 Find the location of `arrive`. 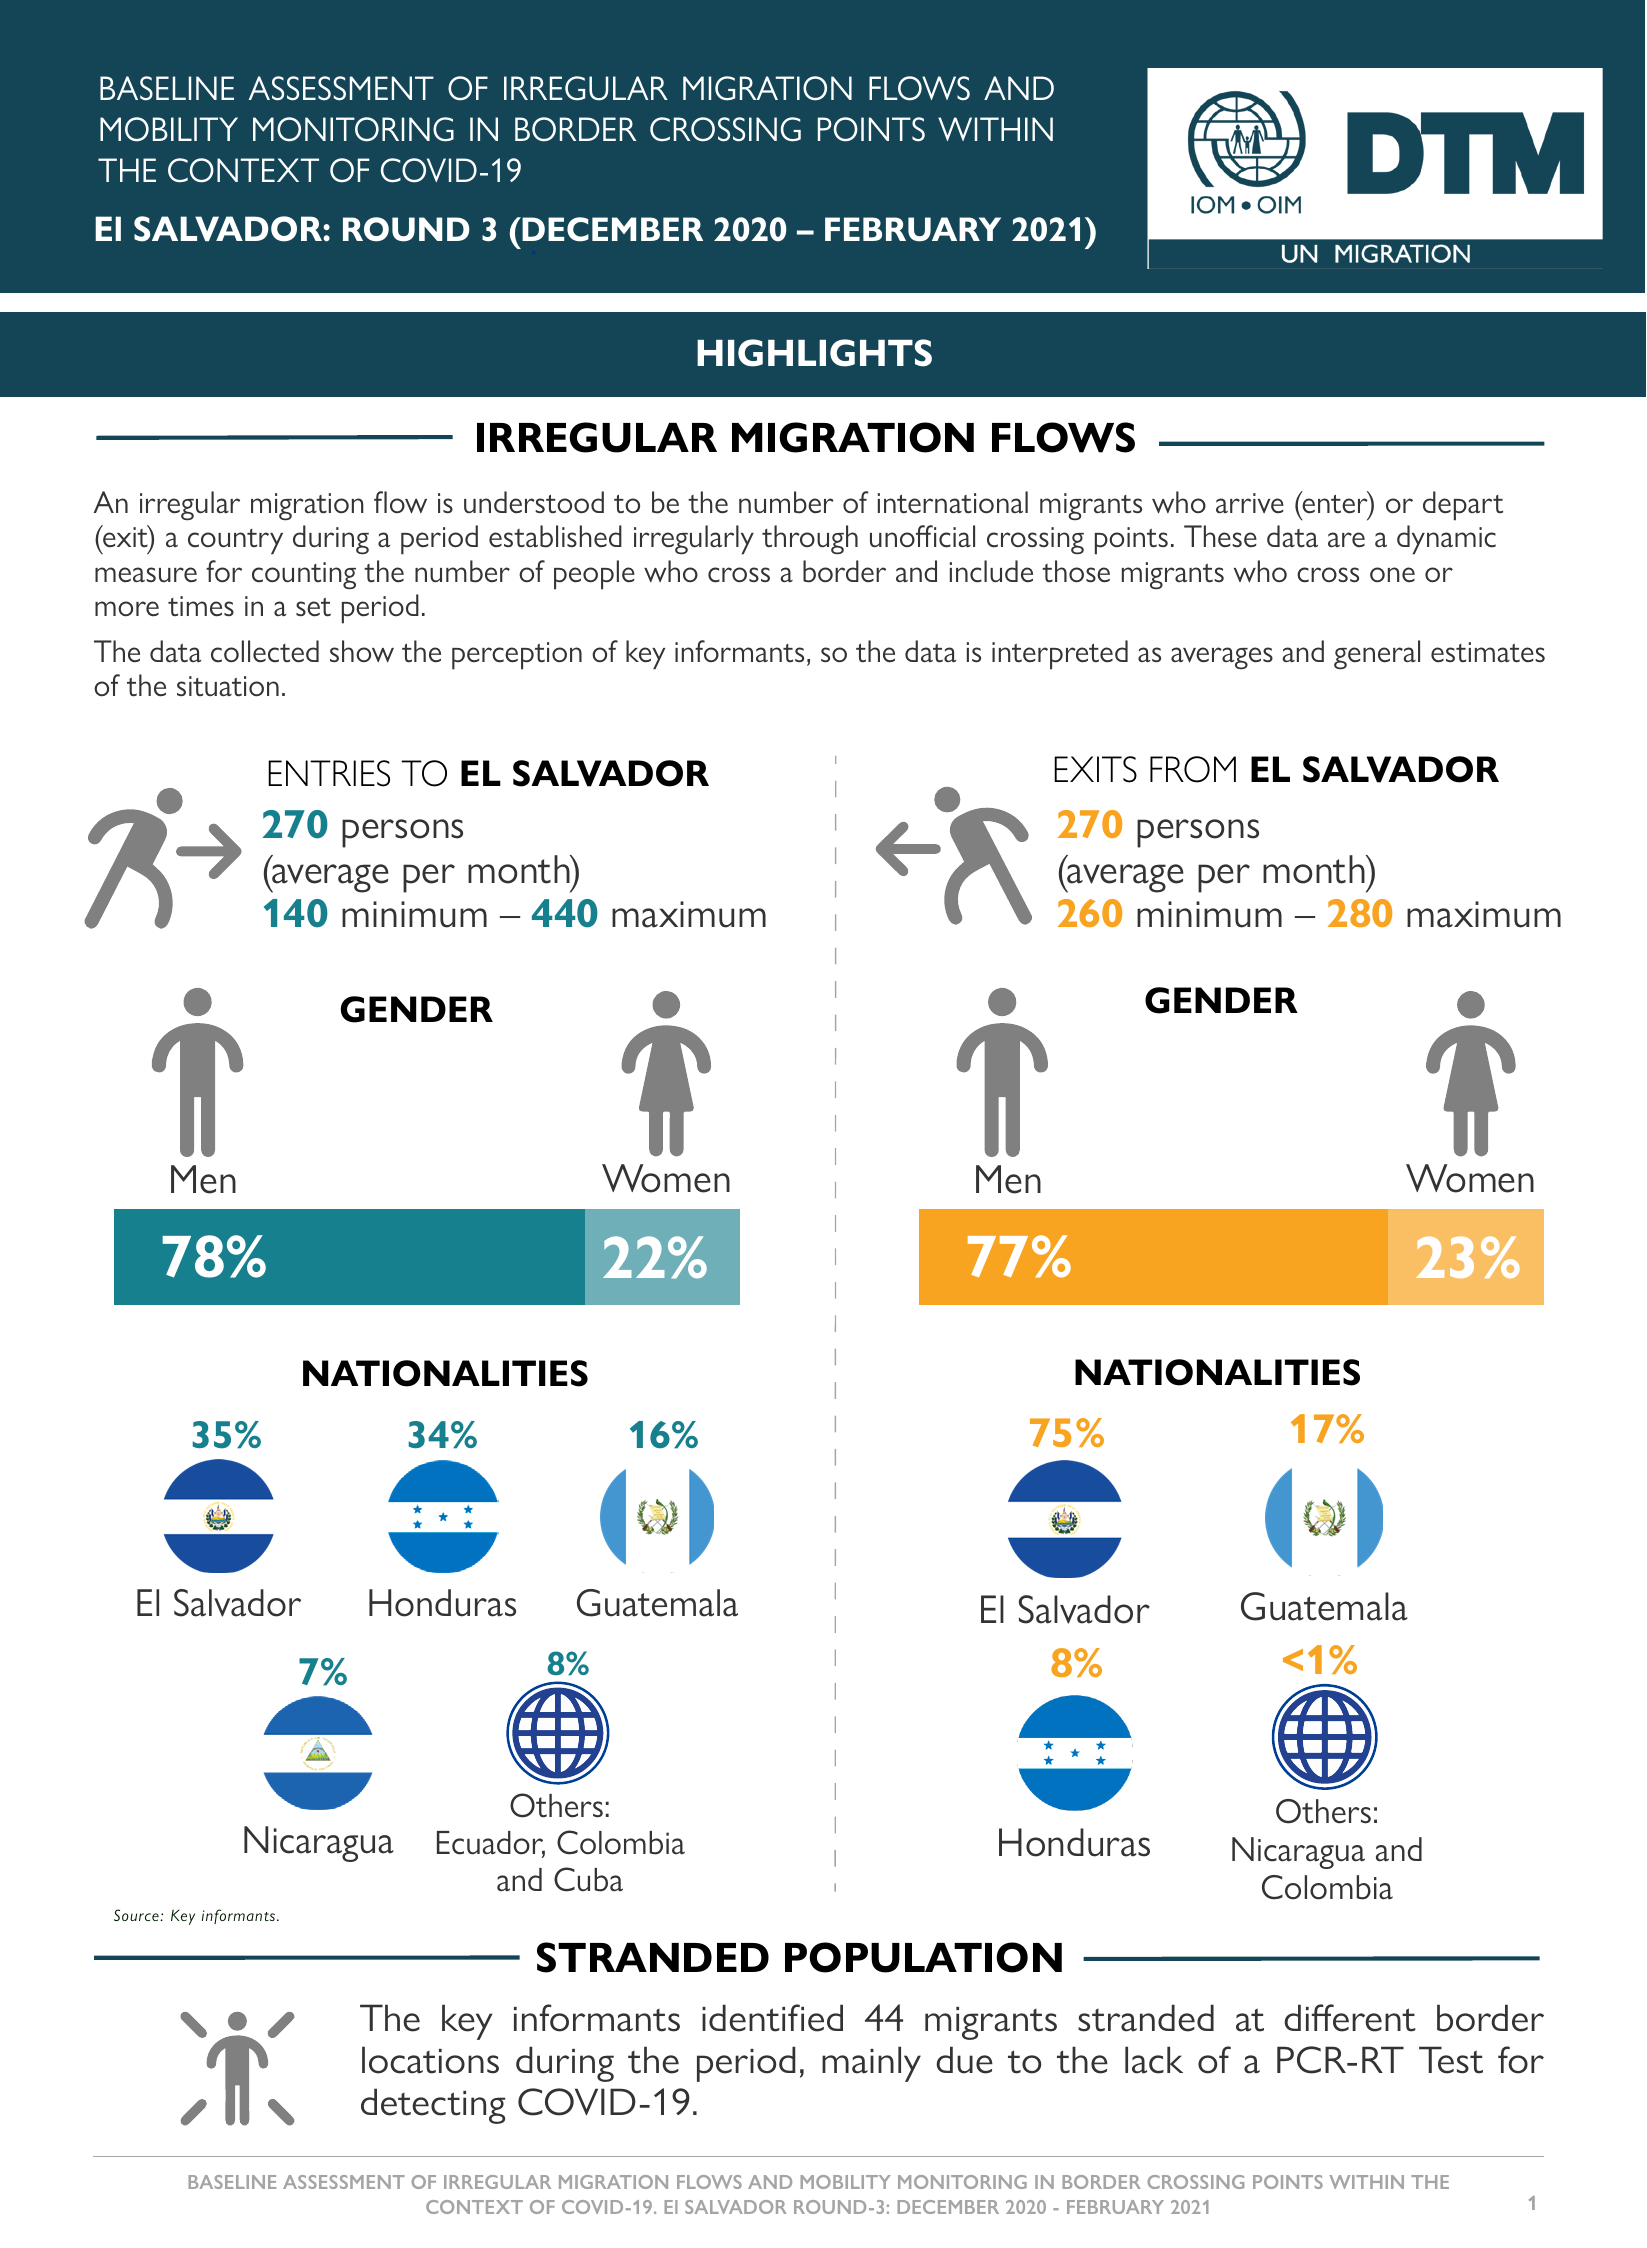

arrive is located at coordinates (1250, 503).
